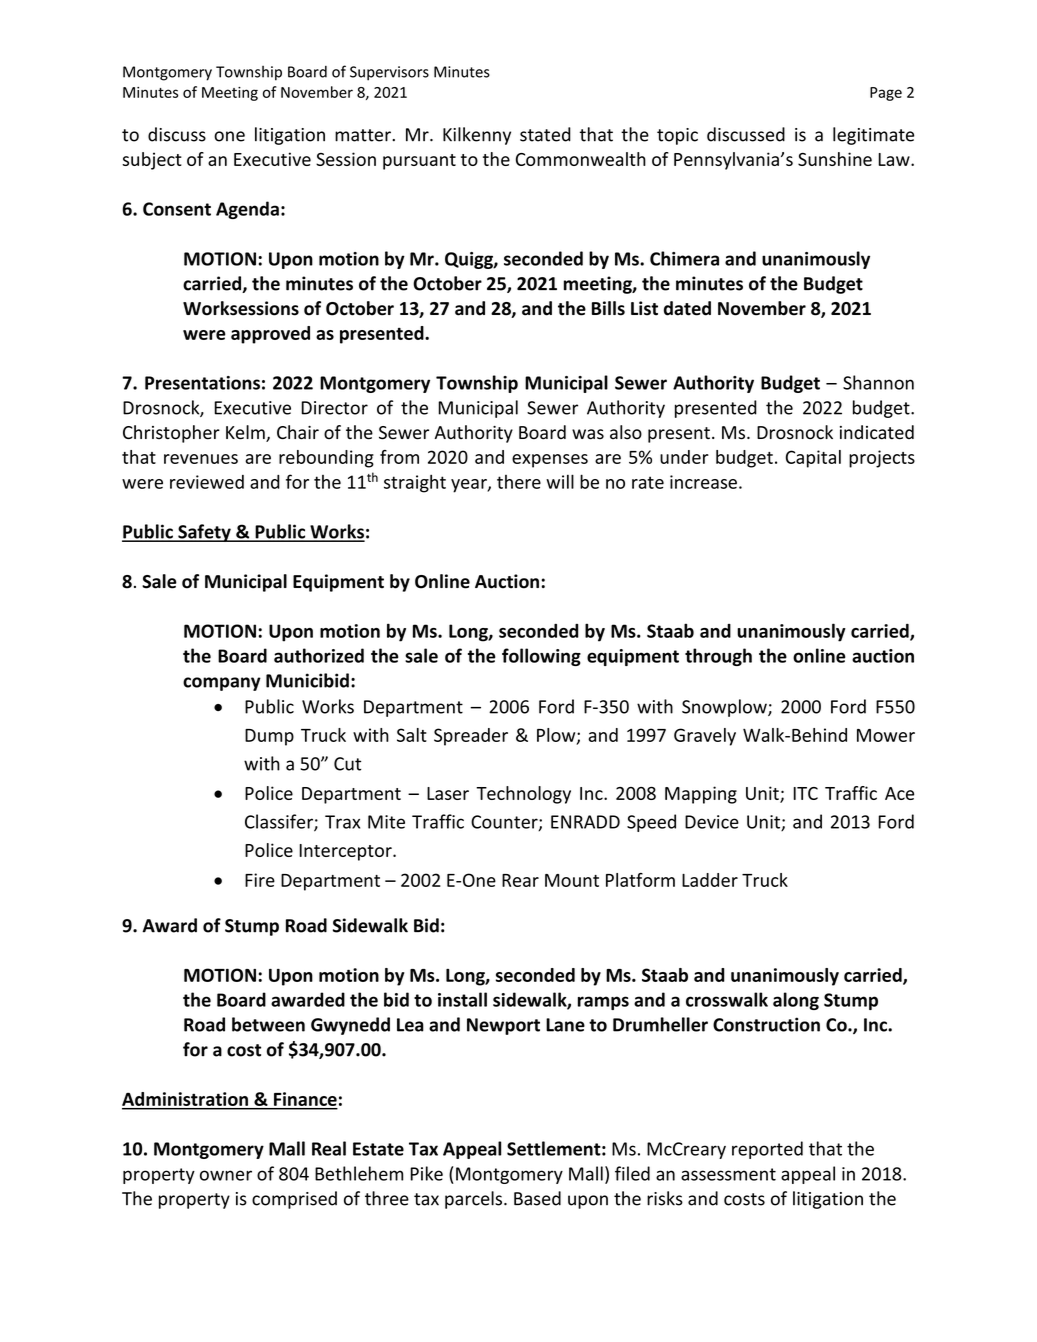 Image resolution: width=1037 pixels, height=1342 pixels. Describe the element at coordinates (835, 159) in the screenshot. I see `Sunshine` at that location.
